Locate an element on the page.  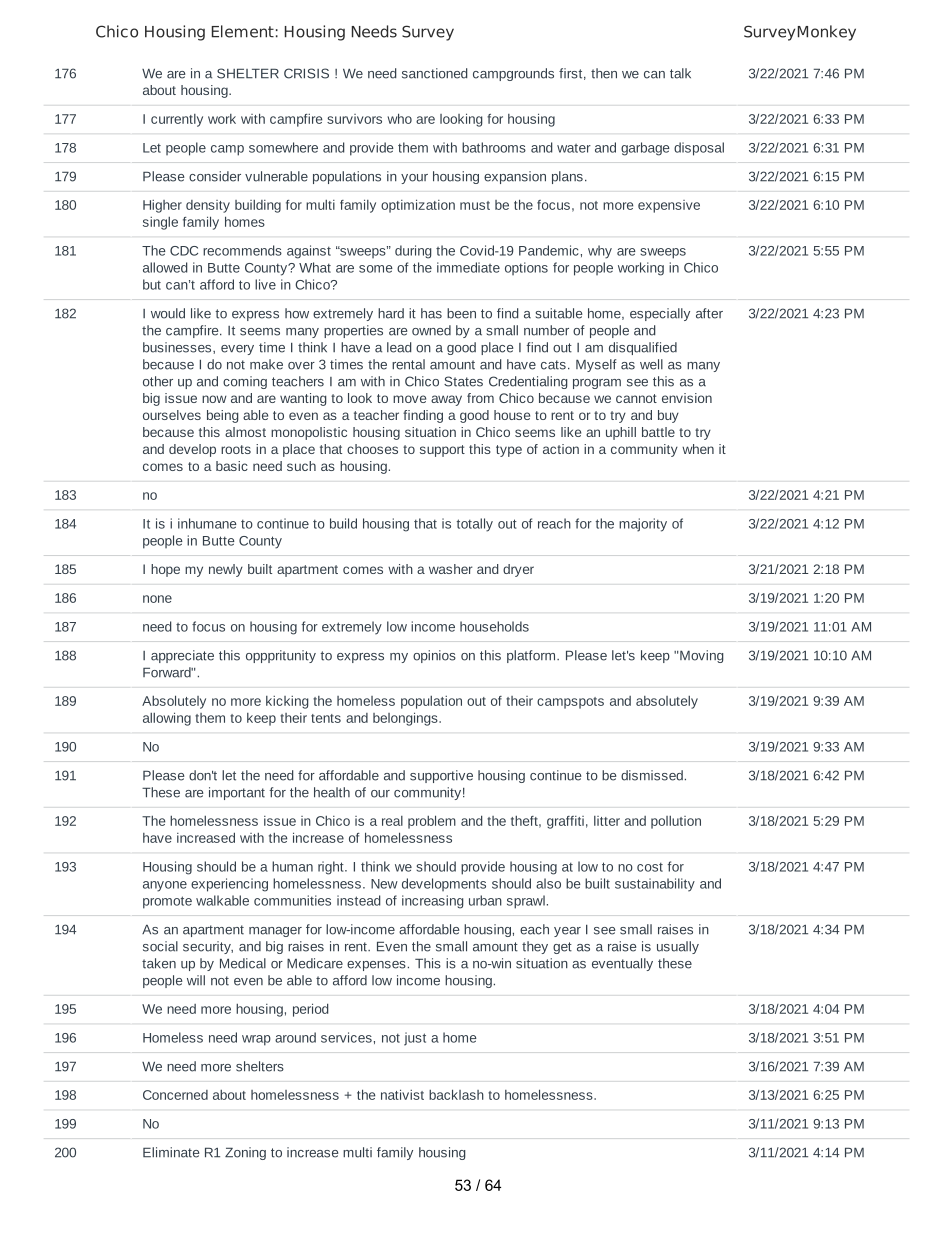
away is located at coordinates (446, 400).
